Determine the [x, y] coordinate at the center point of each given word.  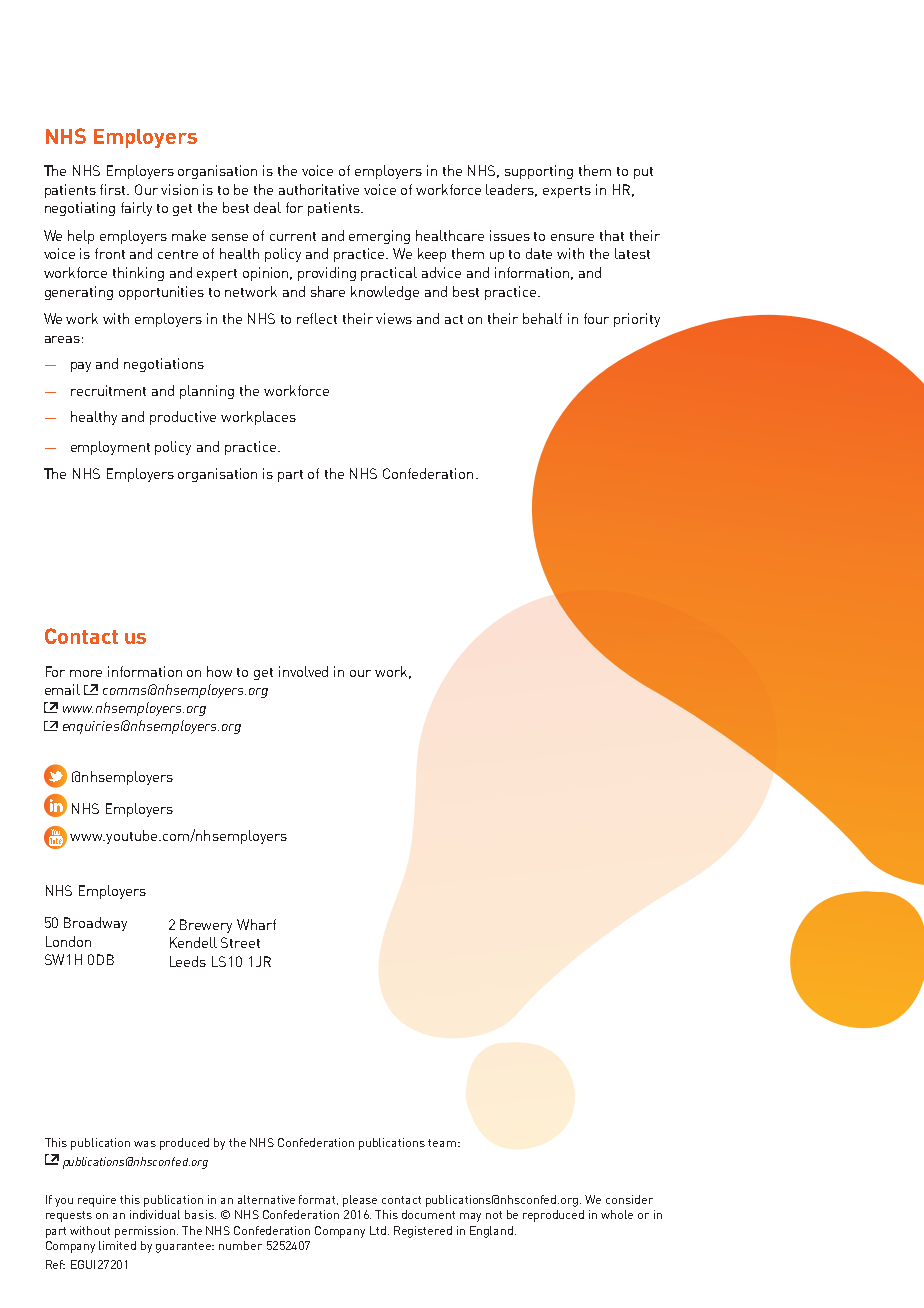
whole [617, 1214]
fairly [136, 209]
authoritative [319, 189]
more [86, 673]
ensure [572, 237]
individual [155, 1214]
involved [303, 671]
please [360, 1201]
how [219, 671]
